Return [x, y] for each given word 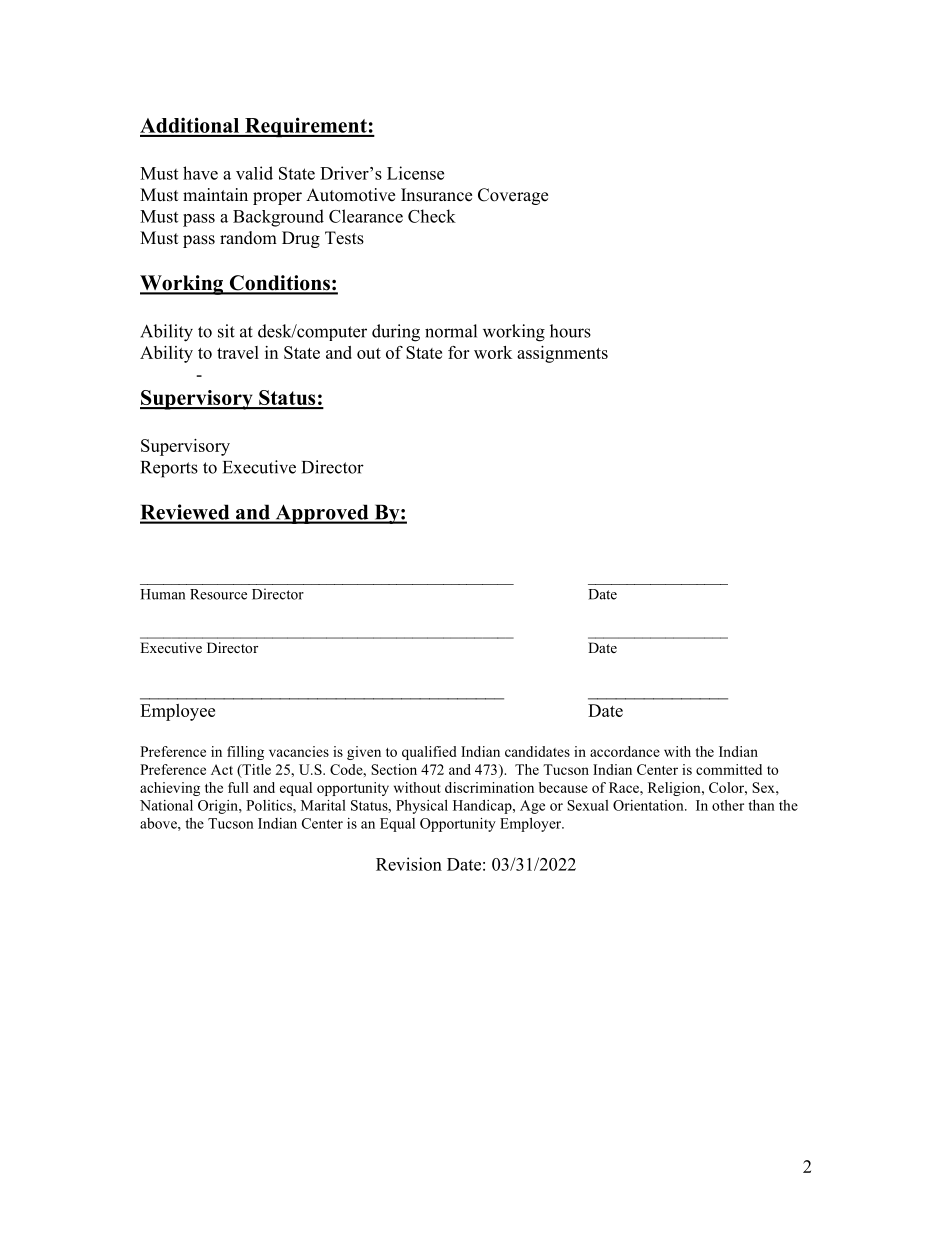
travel [238, 352]
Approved [322, 514]
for [458, 352]
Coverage [513, 196]
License [415, 173]
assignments [562, 354]
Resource [218, 594]
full [238, 787]
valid [254, 173]
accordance [625, 751]
